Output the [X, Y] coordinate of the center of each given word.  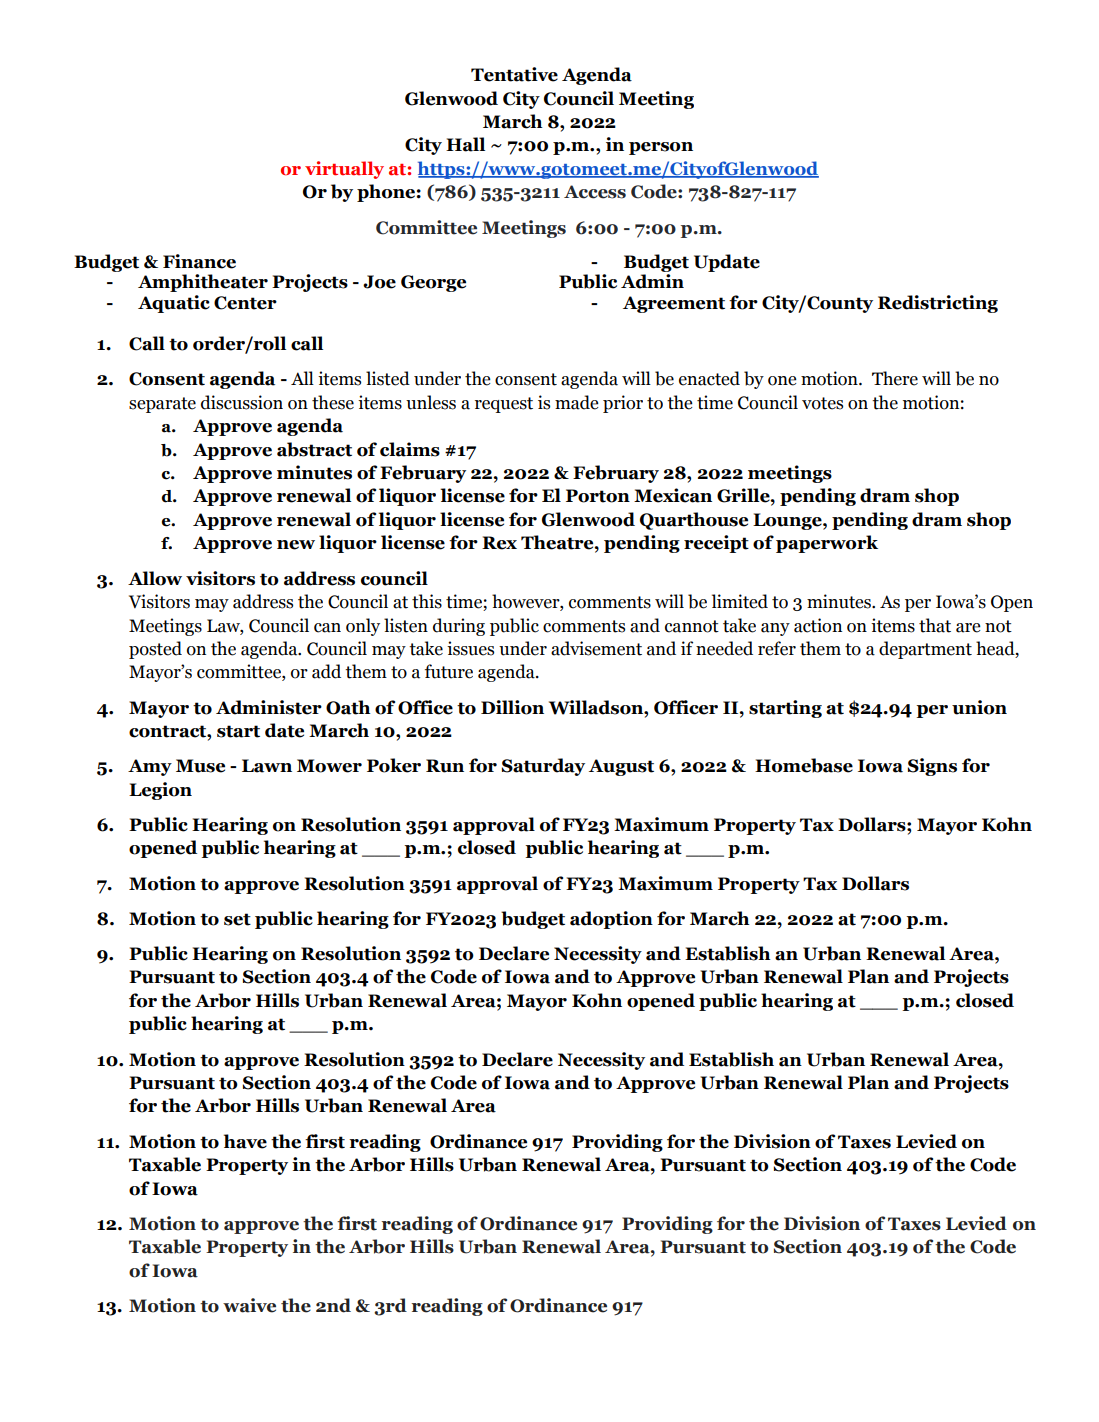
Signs [932, 767]
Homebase [804, 765]
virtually [344, 170]
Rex [499, 543]
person [661, 148]
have [245, 1141]
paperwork [827, 544]
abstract [314, 449]
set [237, 919]
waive [249, 1305]
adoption [611, 920]
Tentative [514, 74]
